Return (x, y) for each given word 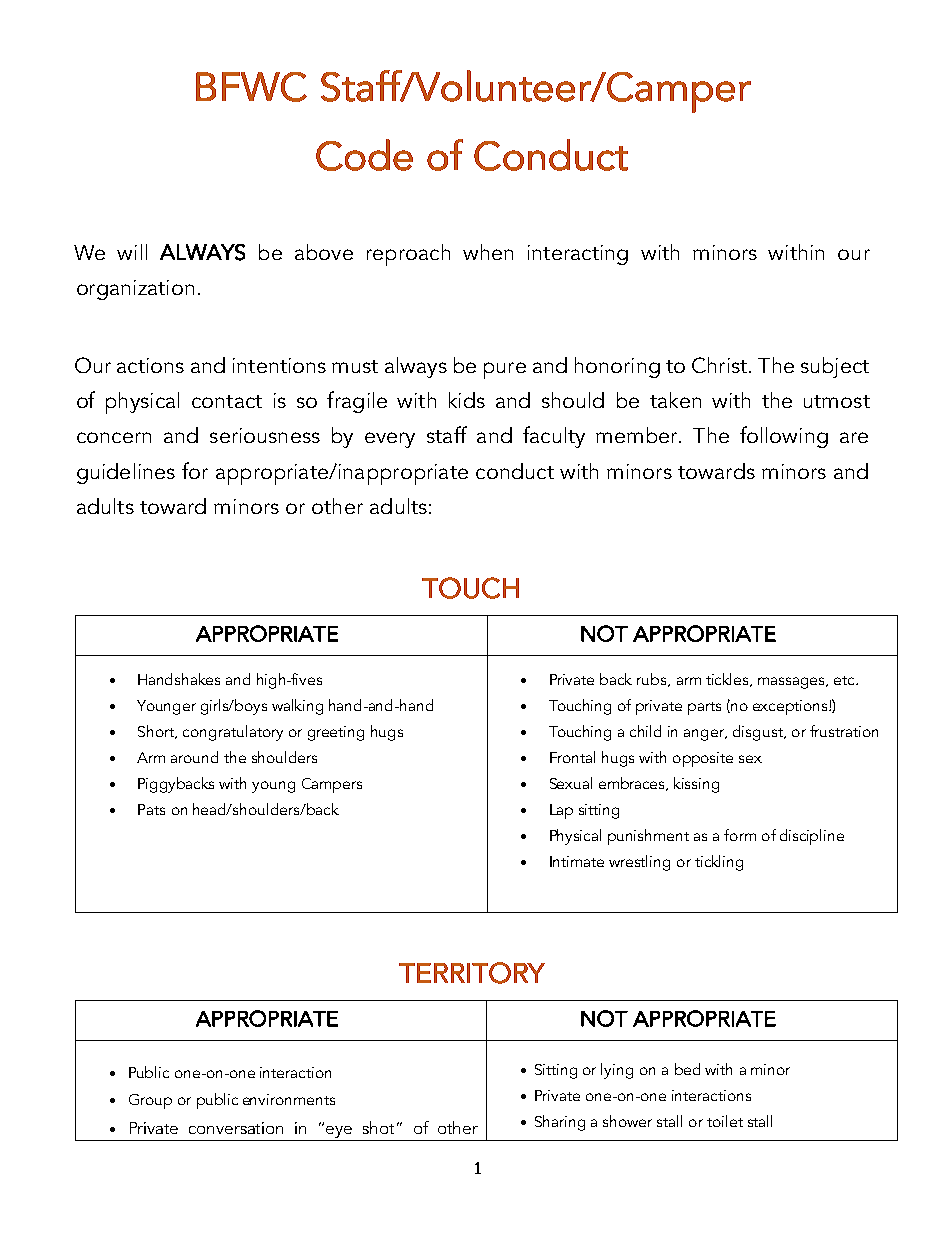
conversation (236, 1128)
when (488, 252)
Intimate (577, 861)
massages (792, 683)
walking (297, 707)
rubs (653, 680)
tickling (719, 863)
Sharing (560, 1123)
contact (227, 401)
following (784, 437)
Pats (151, 809)
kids (467, 400)
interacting (578, 255)
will (132, 252)
